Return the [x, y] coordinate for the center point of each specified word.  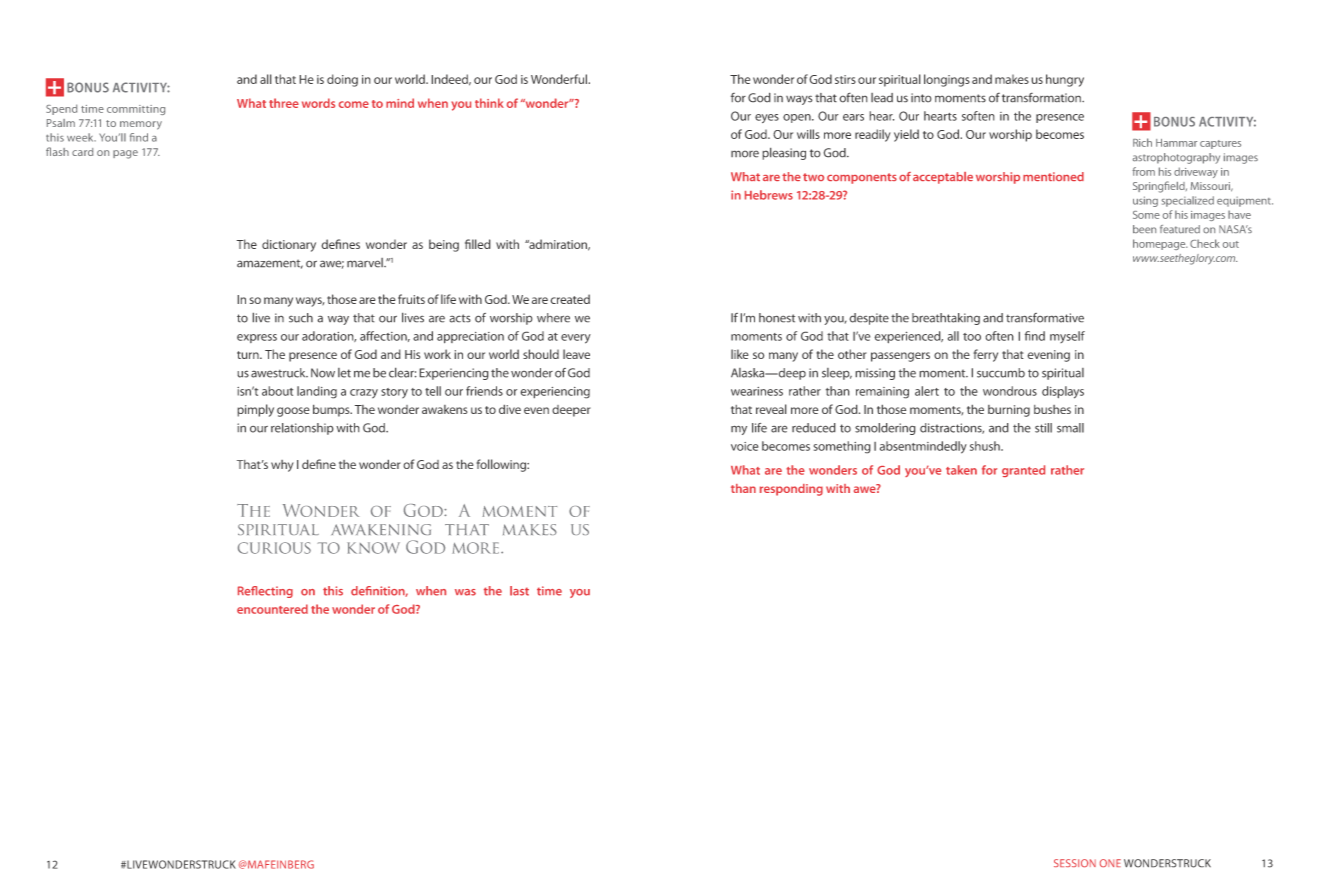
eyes [767, 118]
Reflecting [265, 592]
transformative [1045, 318]
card [82, 152]
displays [1063, 392]
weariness [757, 391]
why [282, 466]
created [570, 299]
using [1145, 201]
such [301, 318]
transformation [1042, 97]
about [277, 391]
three [284, 103]
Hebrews [769, 195]
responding [791, 490]
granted [1023, 471]
